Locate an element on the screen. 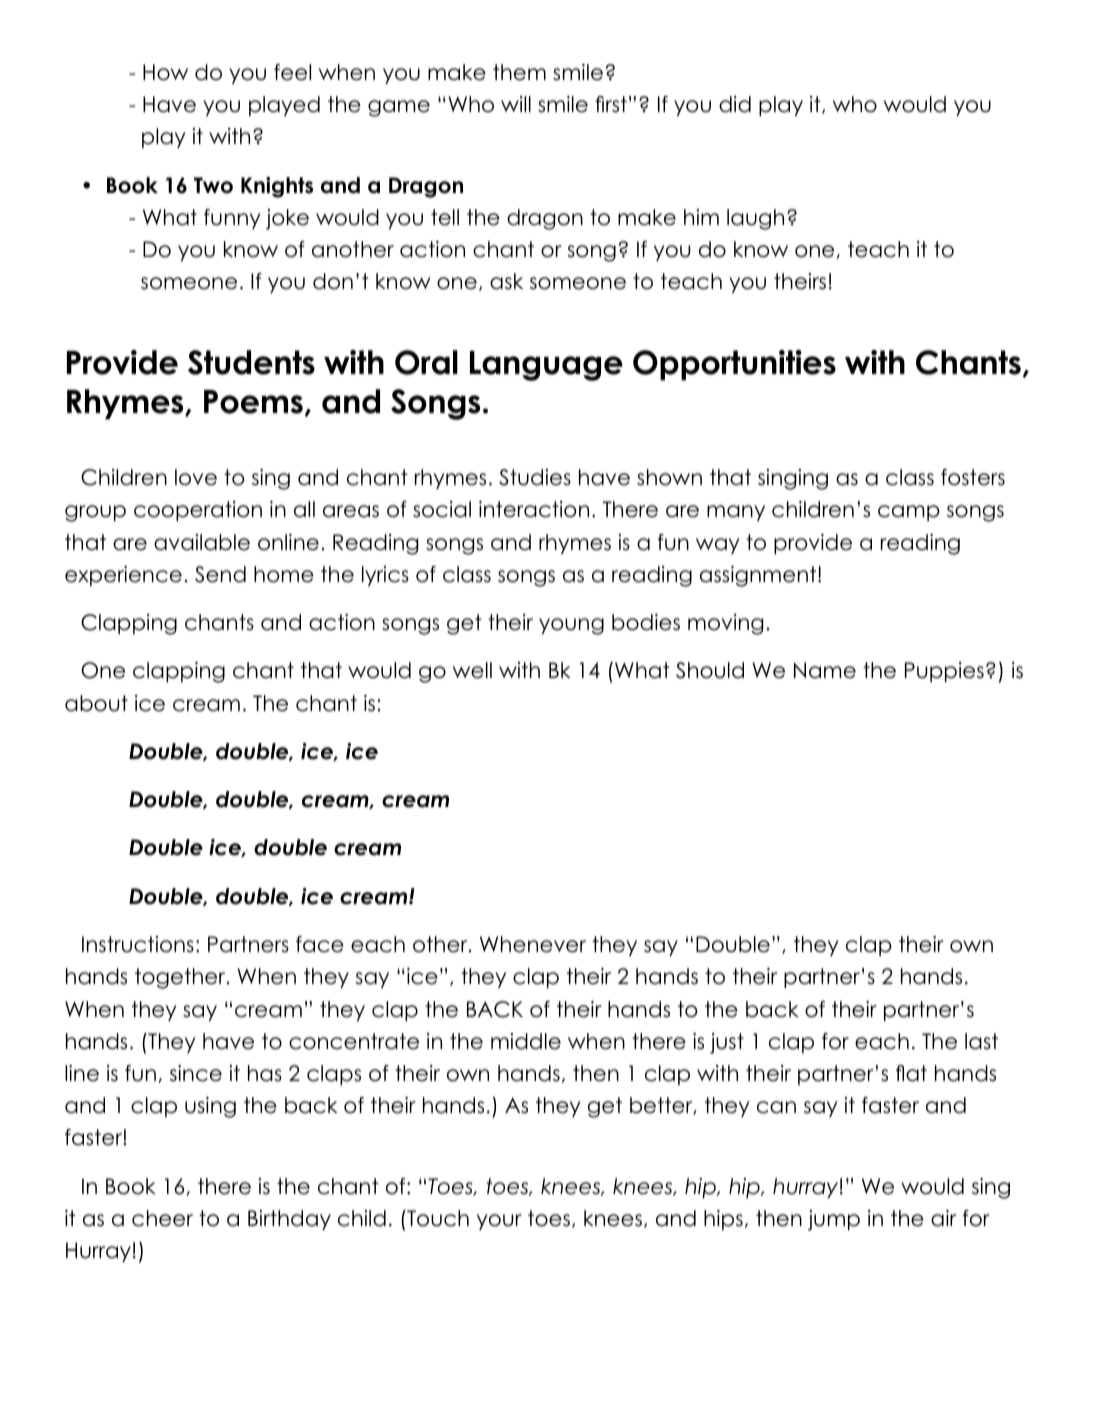  Students is located at coordinates (251, 362).
